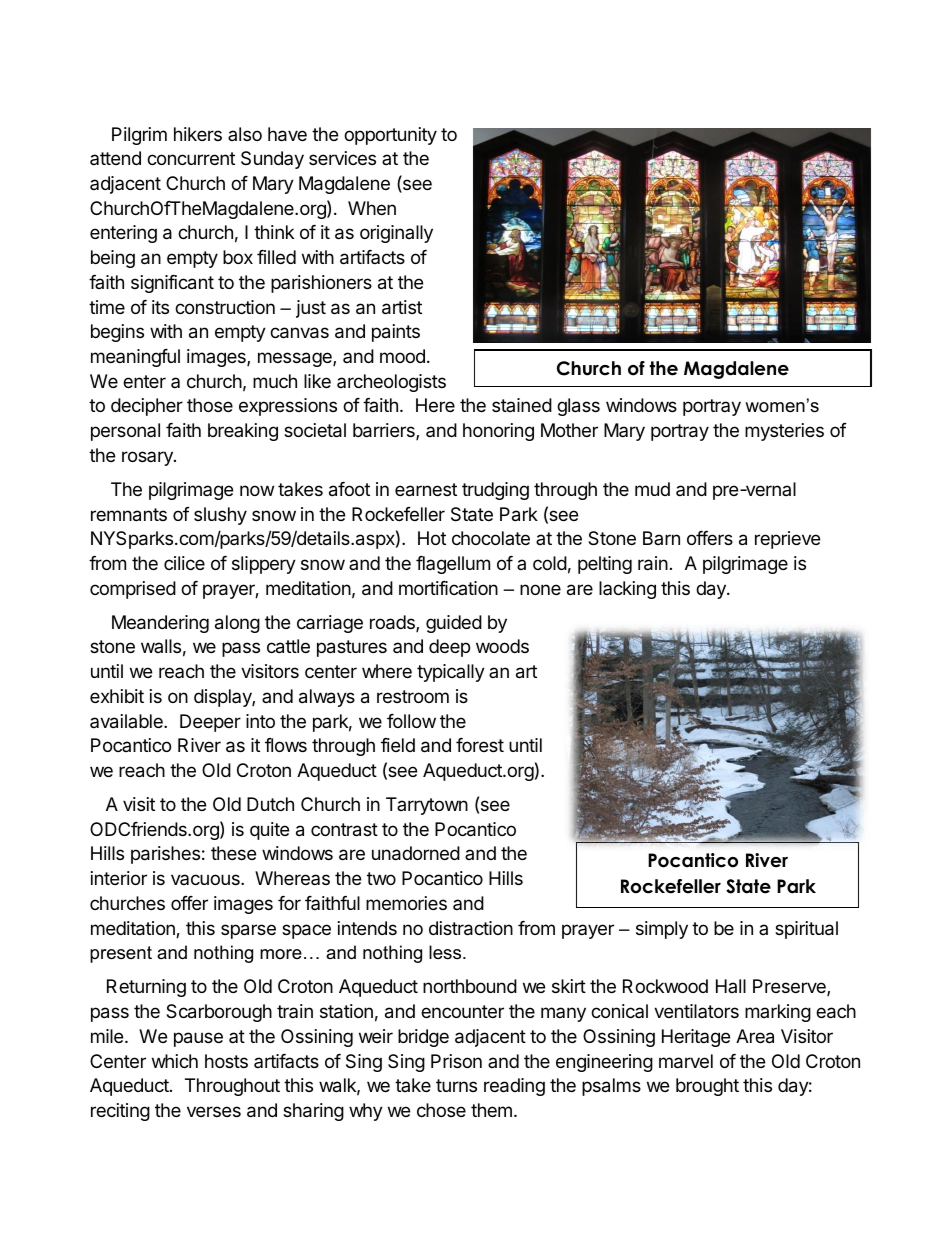 Image resolution: width=952 pixels, height=1233 pixels. What do you see at coordinates (707, 1087) in the page?
I see `brought` at bounding box center [707, 1087].
